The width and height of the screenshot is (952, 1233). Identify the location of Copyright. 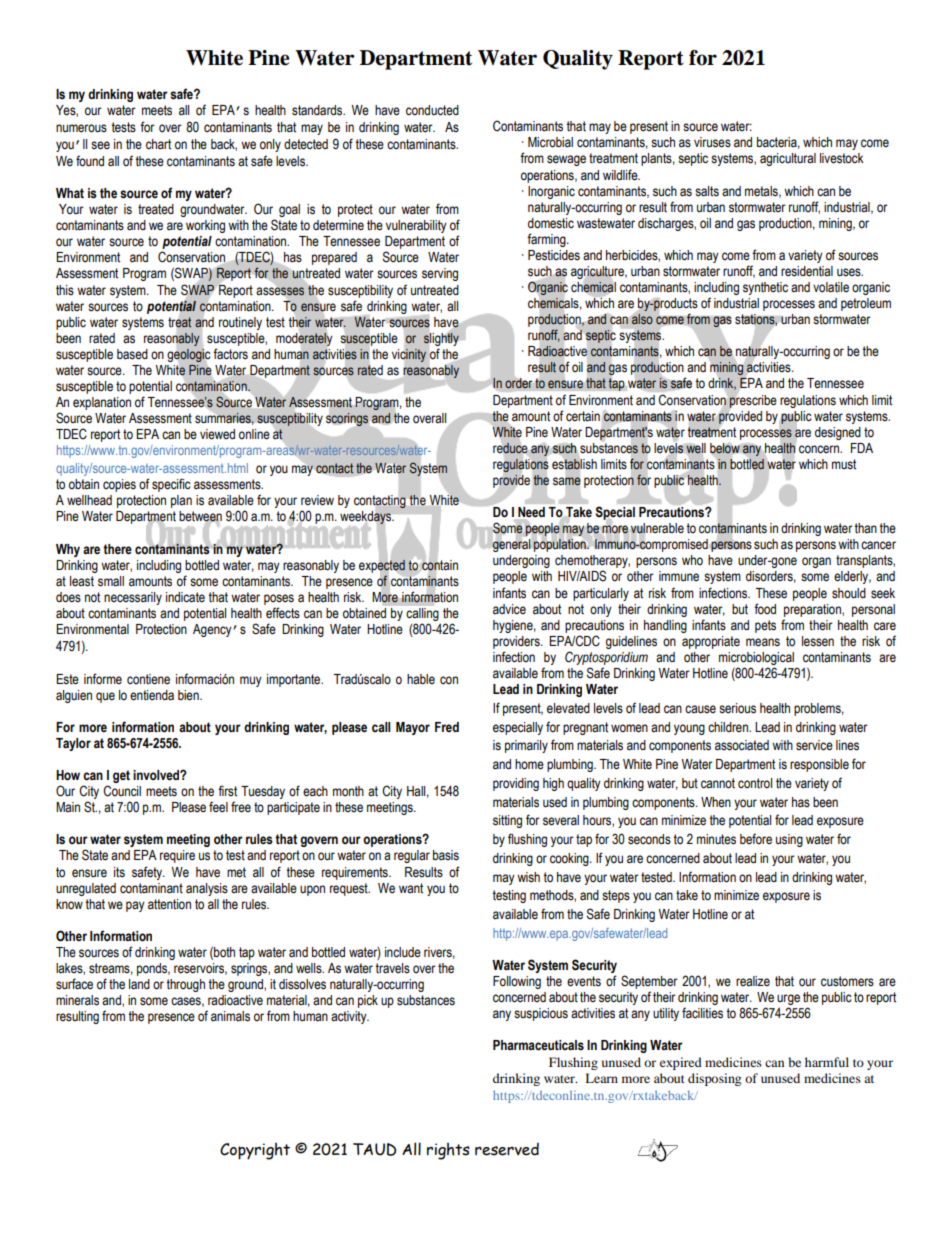
(255, 1151).
